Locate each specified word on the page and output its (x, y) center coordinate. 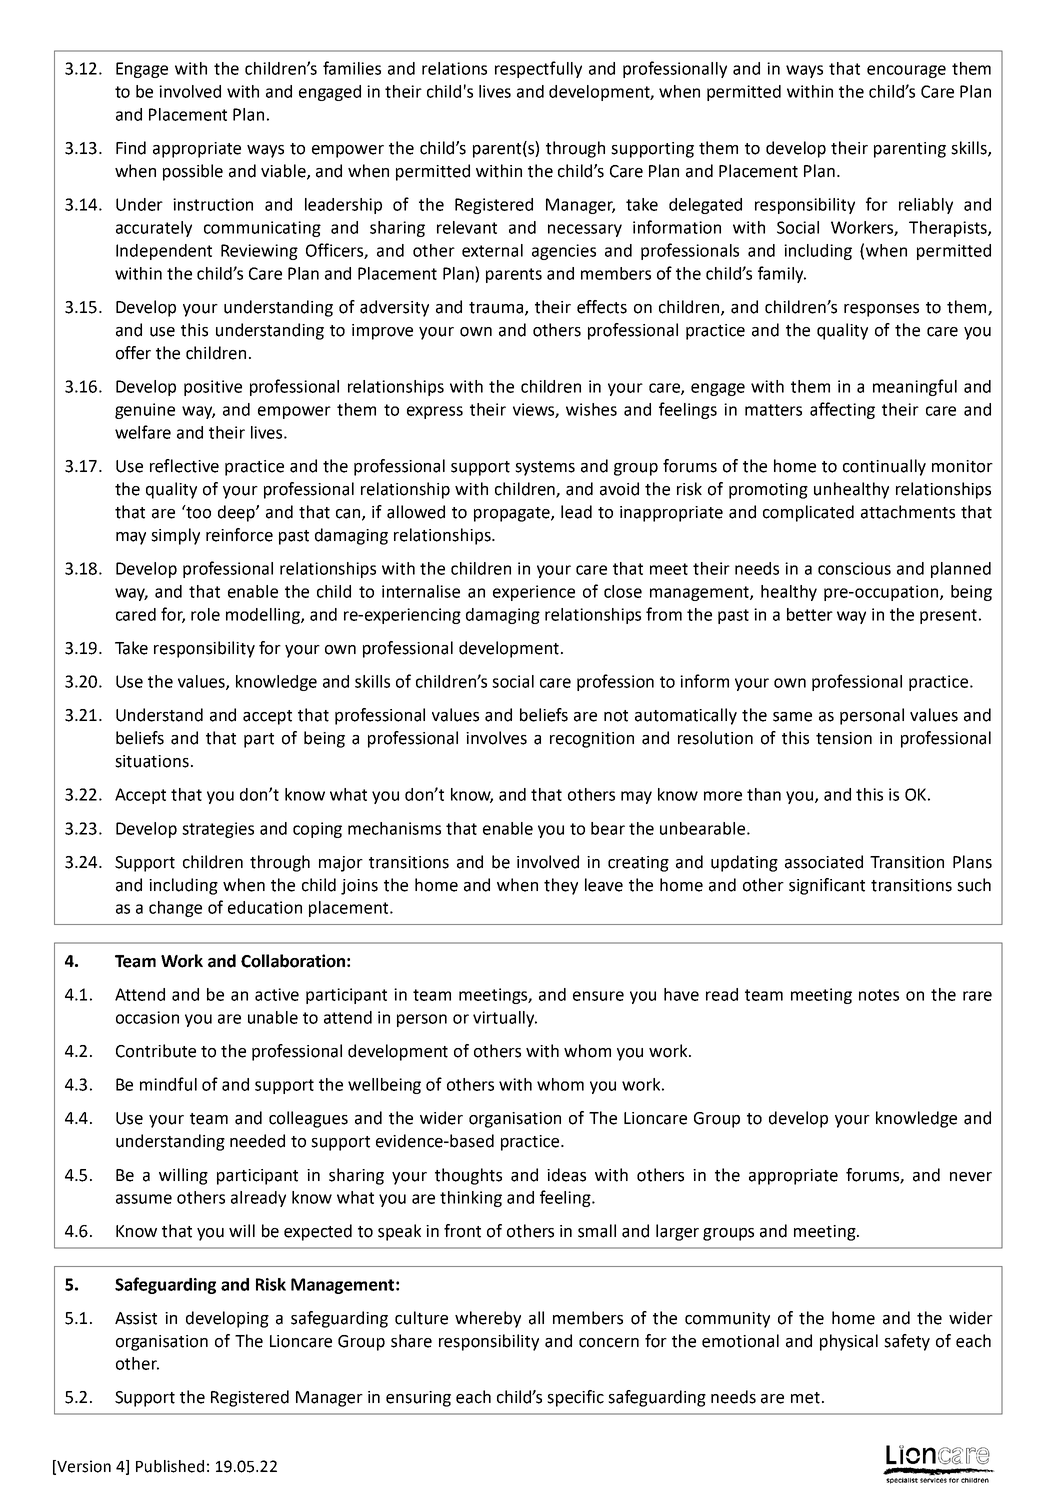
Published (170, 1466)
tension (844, 738)
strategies (218, 830)
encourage (906, 71)
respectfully (538, 69)
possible (193, 172)
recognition (592, 740)
